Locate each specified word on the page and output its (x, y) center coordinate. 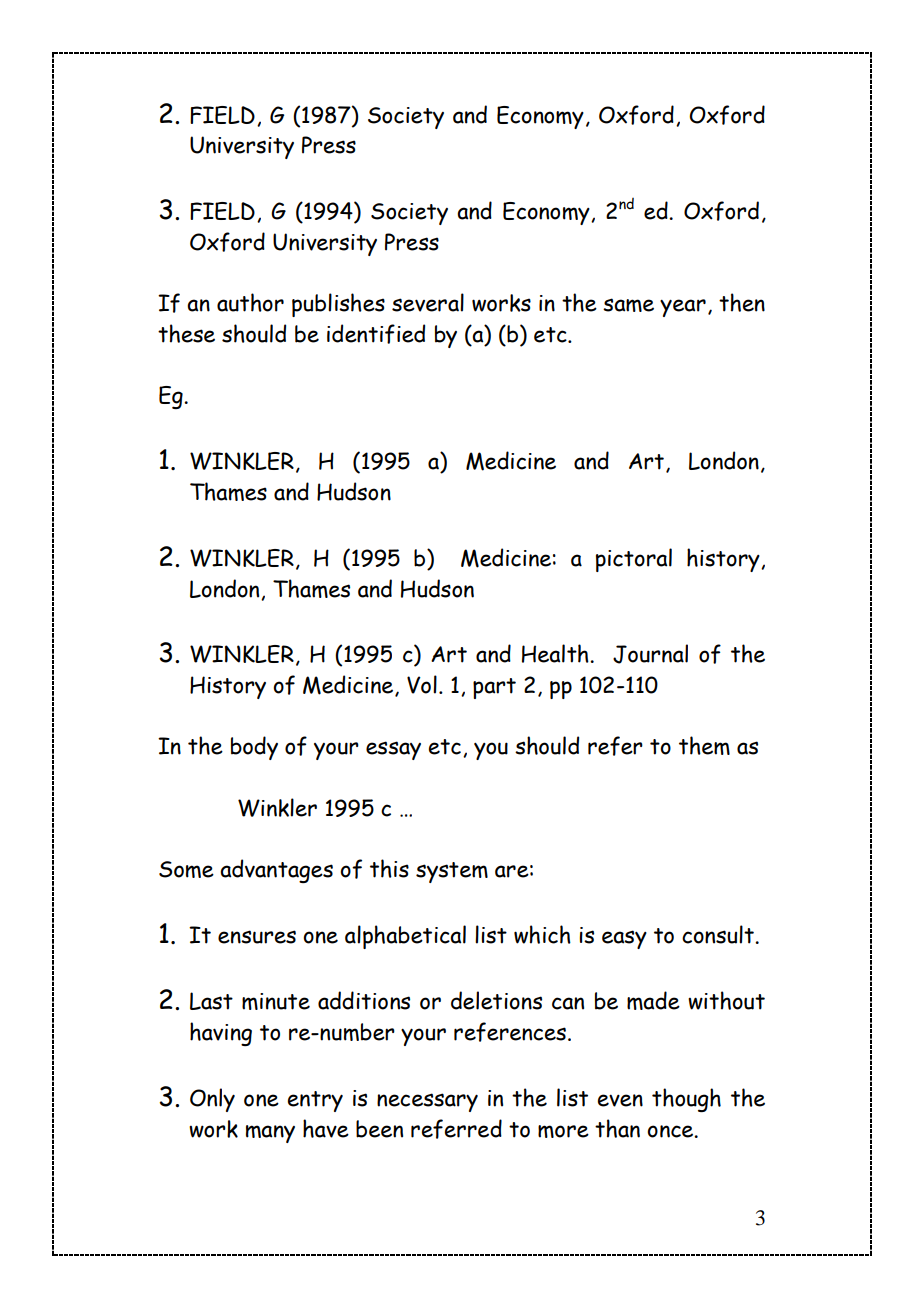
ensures (257, 937)
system (452, 872)
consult (719, 934)
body (254, 748)
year (683, 308)
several (428, 302)
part (494, 688)
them (704, 745)
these (186, 333)
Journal (650, 654)
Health (556, 653)
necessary (427, 1102)
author (250, 302)
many (270, 1134)
